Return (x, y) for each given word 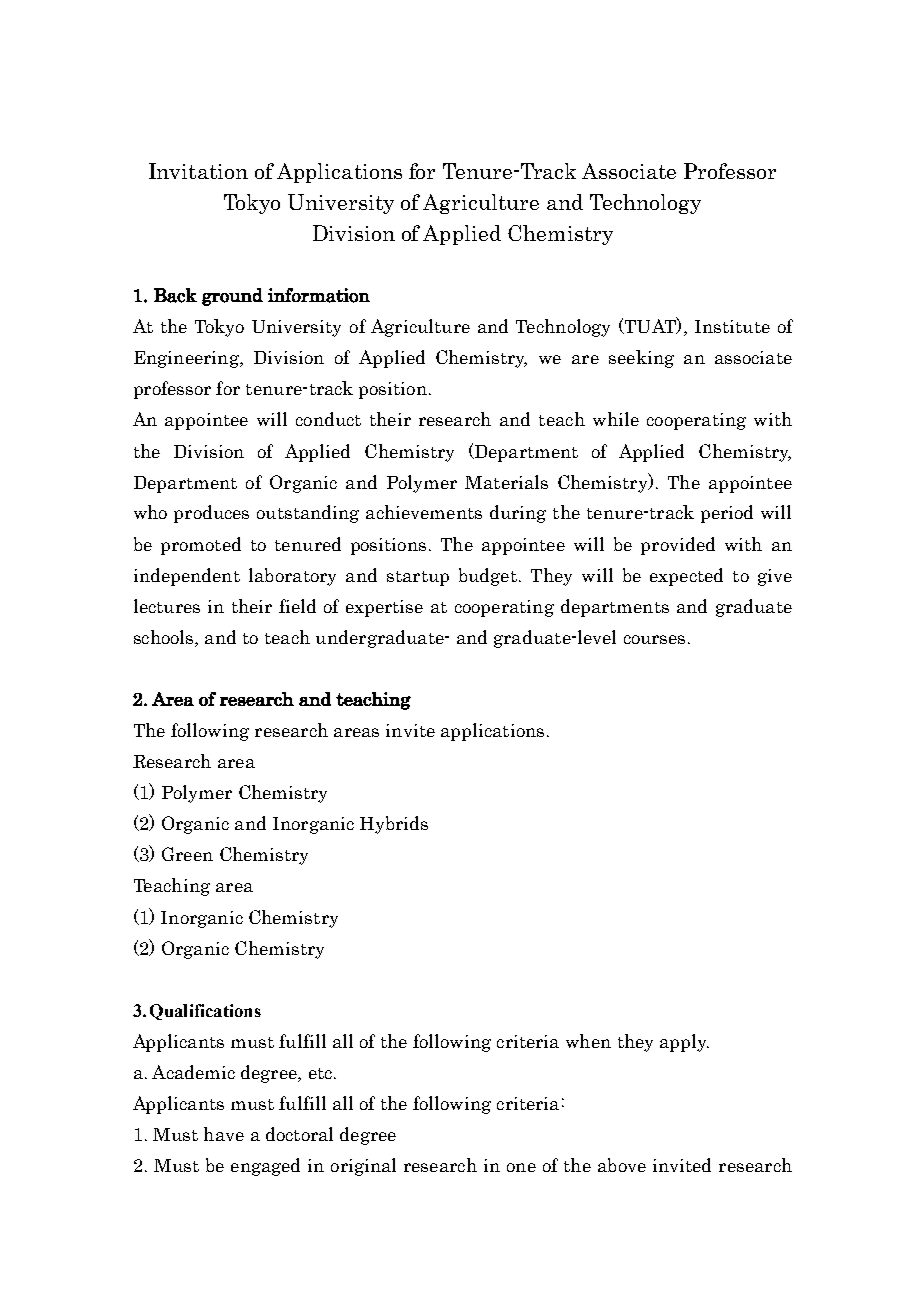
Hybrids (394, 825)
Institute (732, 326)
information (319, 295)
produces (211, 514)
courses (654, 639)
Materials (506, 482)
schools (165, 638)
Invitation (198, 171)
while (616, 419)
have (224, 1134)
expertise (384, 608)
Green (187, 854)
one (521, 1167)
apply (684, 1043)
